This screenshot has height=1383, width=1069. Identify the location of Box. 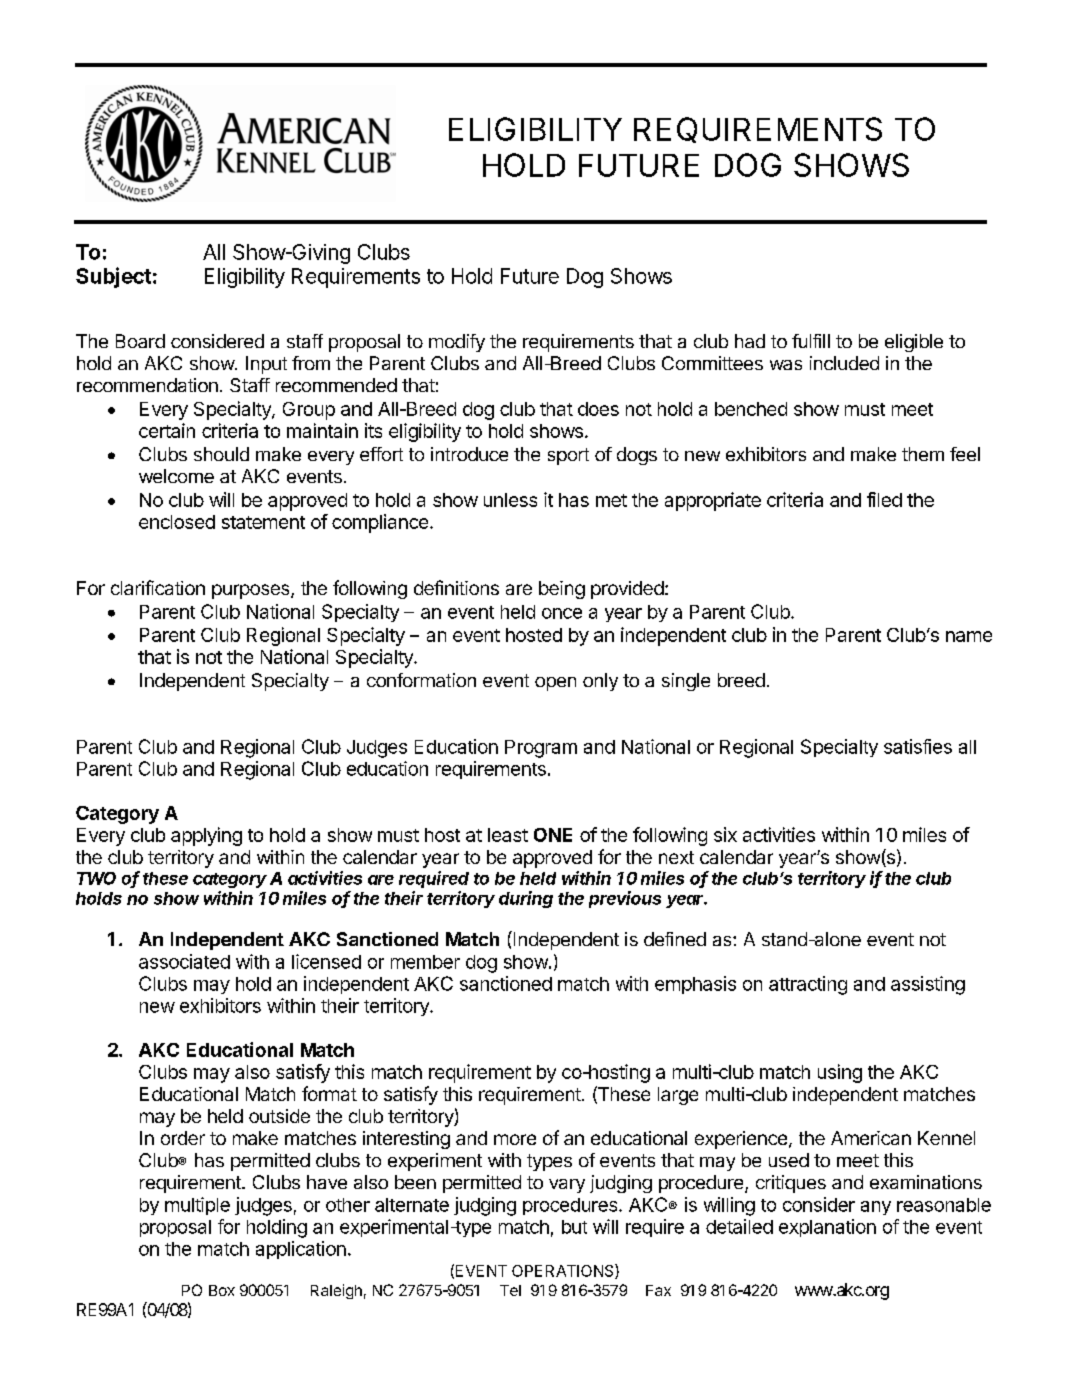
(222, 1290).
